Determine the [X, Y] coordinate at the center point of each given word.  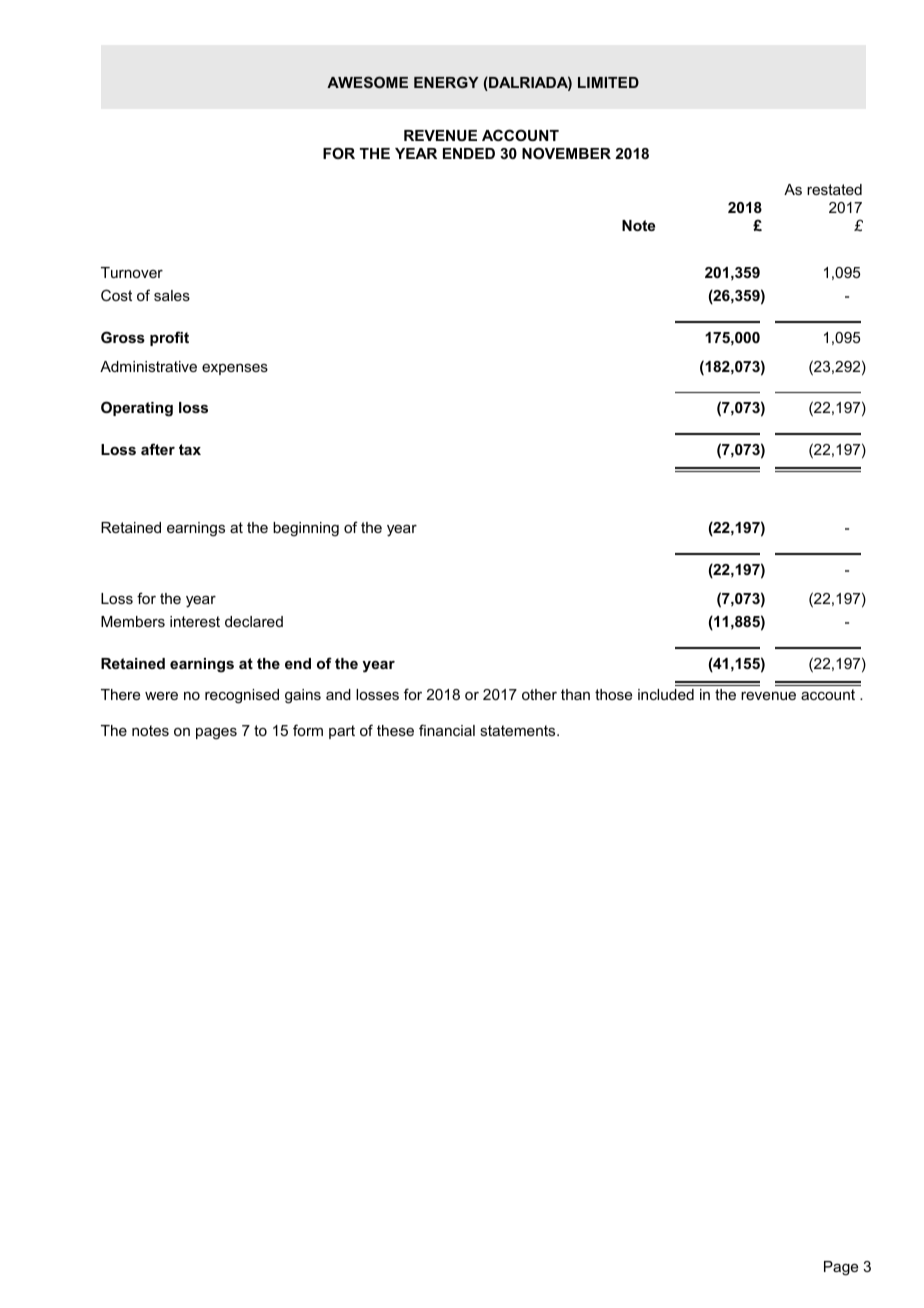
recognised [242, 696]
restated [834, 189]
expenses [235, 369]
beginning [306, 529]
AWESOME [367, 82]
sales [172, 295]
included [666, 694]
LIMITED [608, 82]
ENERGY [446, 82]
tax [190, 449]
